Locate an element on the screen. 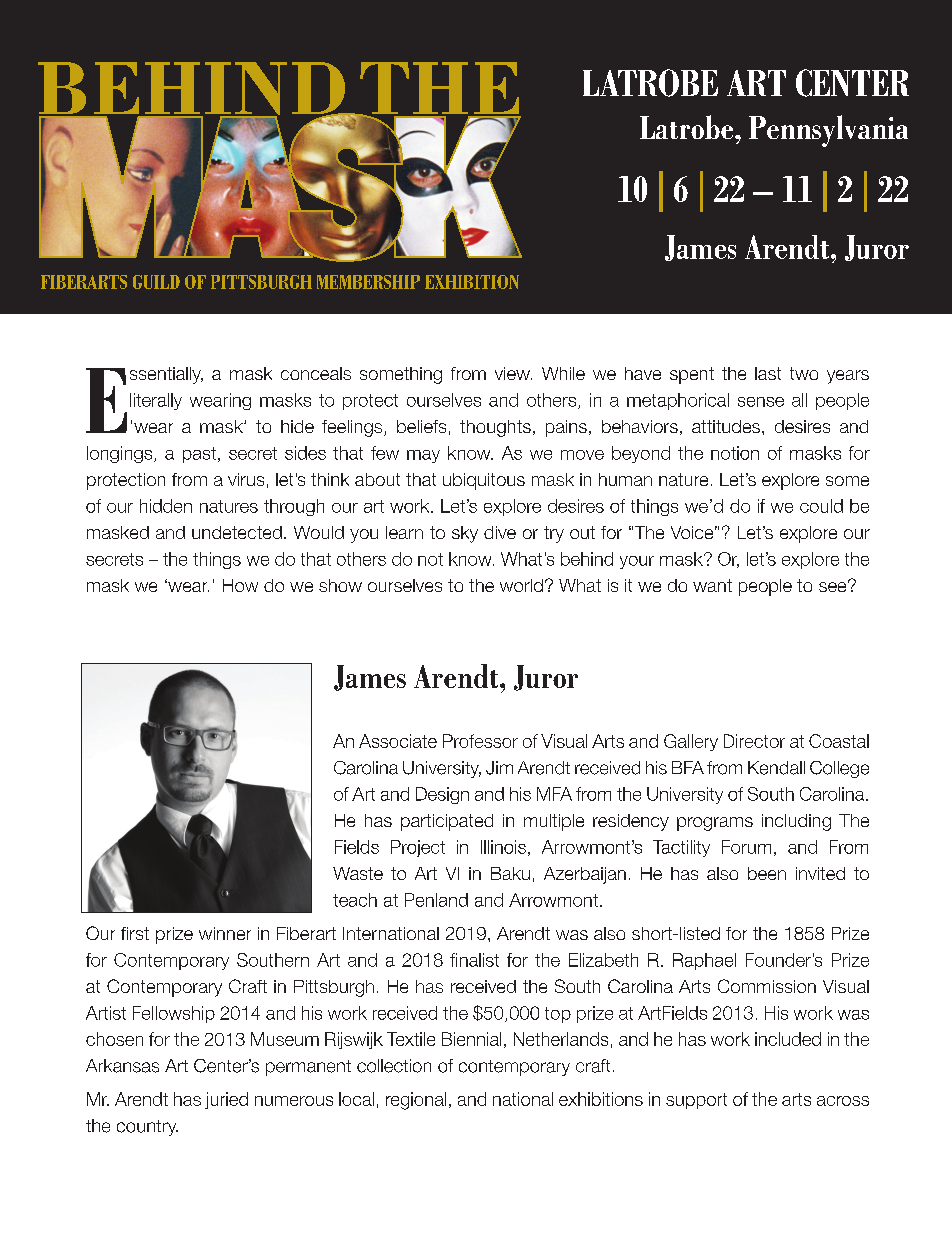 Image resolution: width=952 pixels, height=1233 pixels. Guild is located at coordinates (156, 282).
